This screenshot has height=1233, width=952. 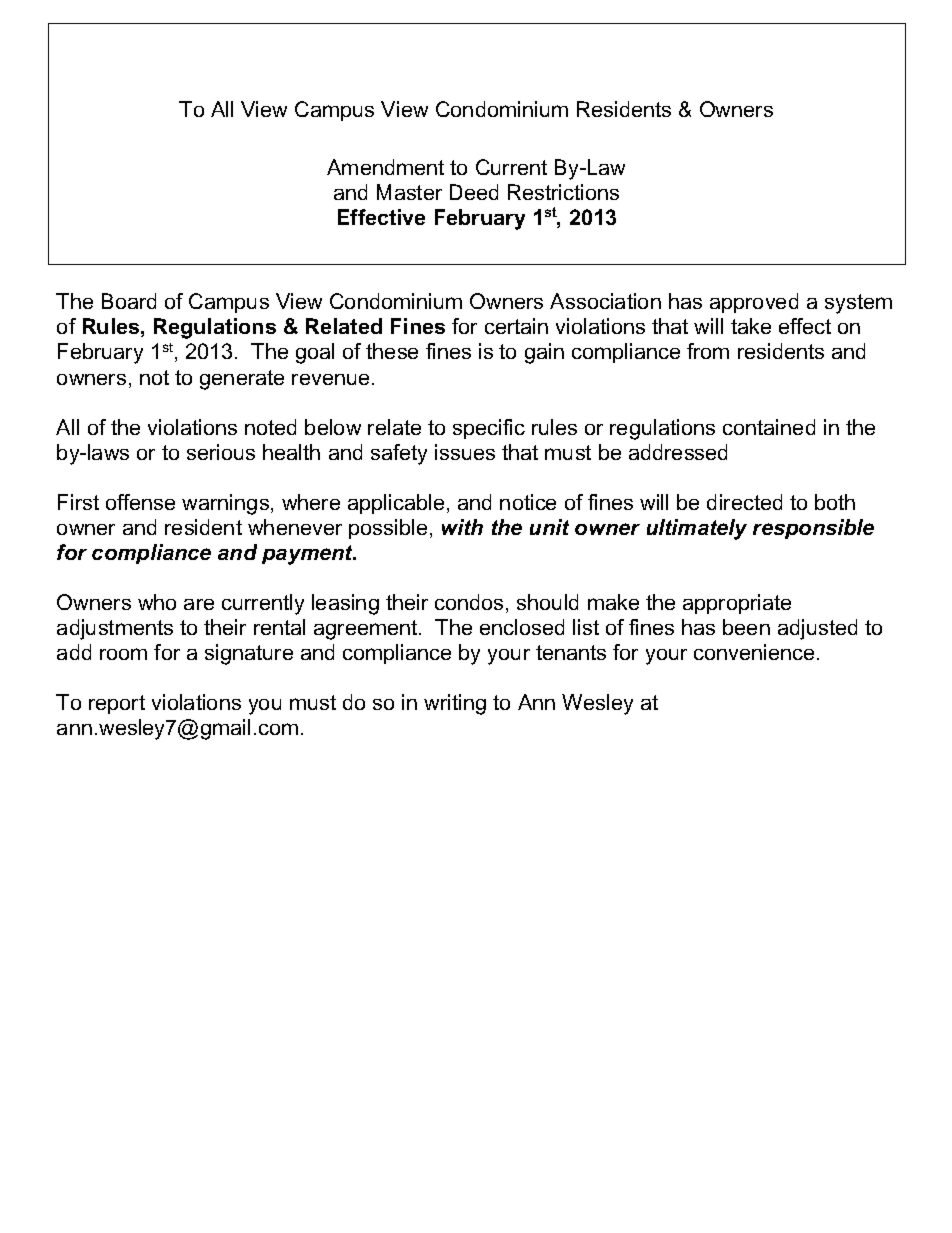 What do you see at coordinates (117, 704) in the screenshot?
I see `report` at bounding box center [117, 704].
